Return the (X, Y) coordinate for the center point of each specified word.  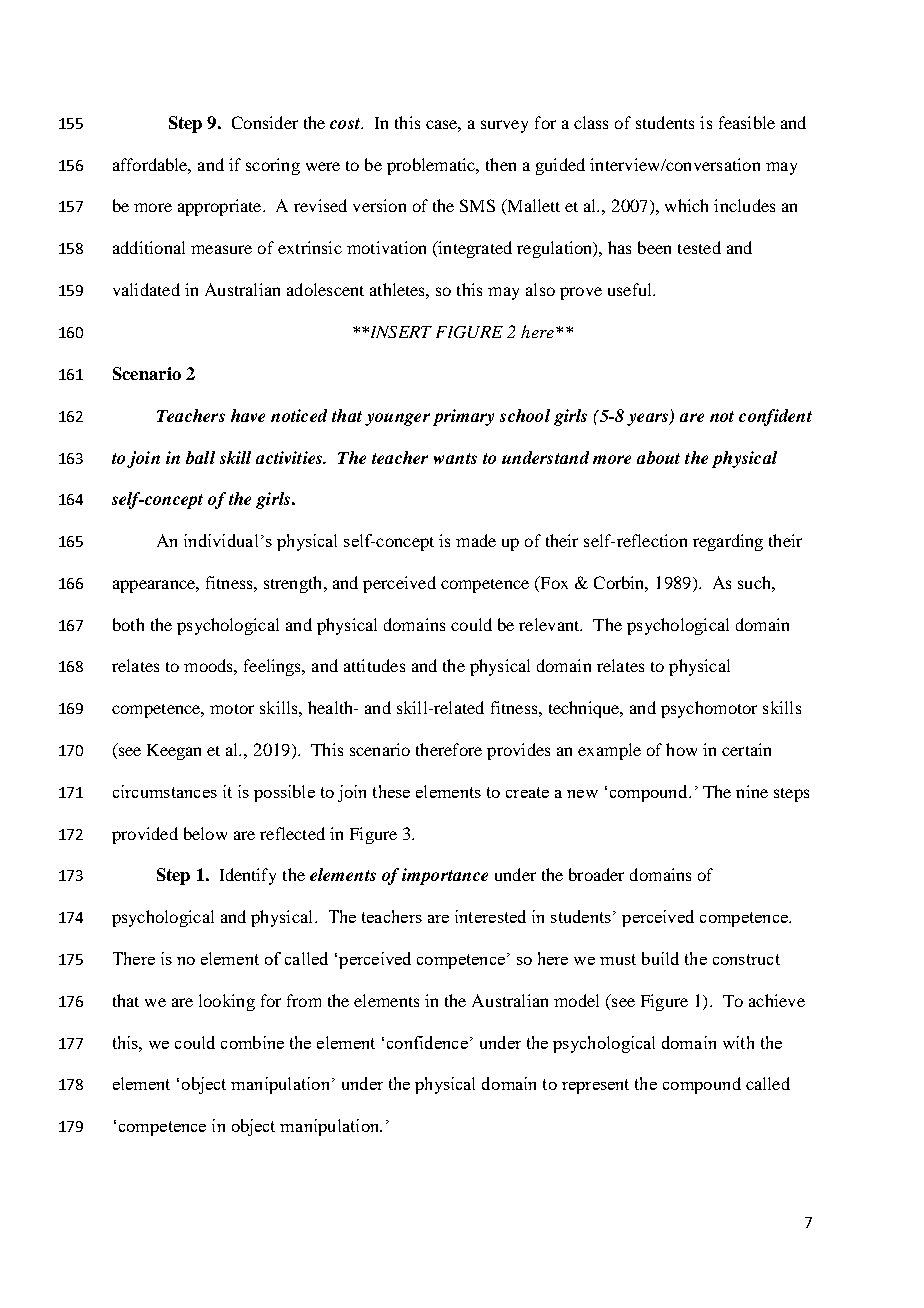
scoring (273, 166)
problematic (432, 166)
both (128, 624)
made (476, 540)
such (755, 582)
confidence (427, 1042)
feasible (747, 122)
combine (252, 1042)
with (738, 1042)
